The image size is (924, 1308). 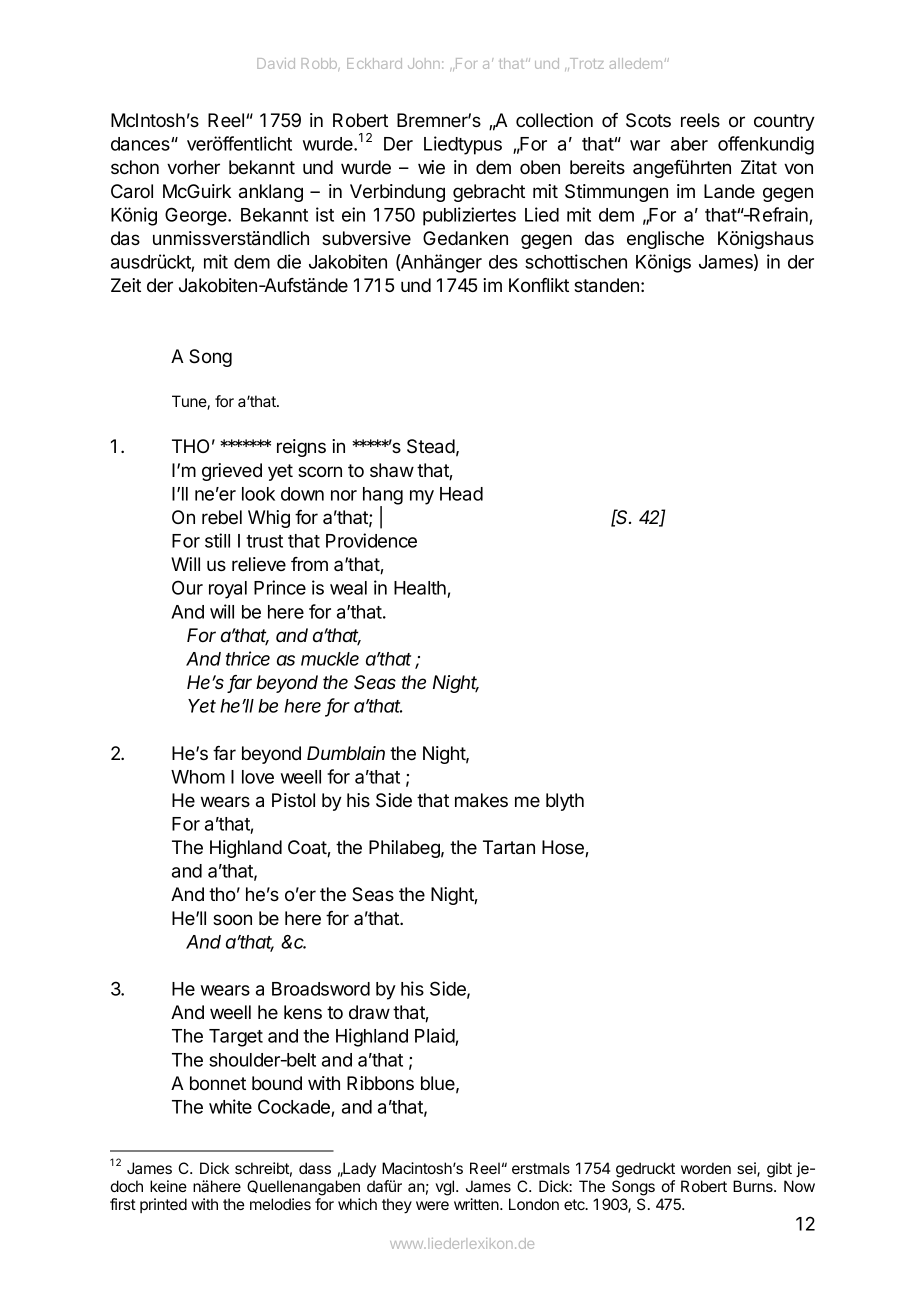 I want to click on aber, so click(x=689, y=144).
